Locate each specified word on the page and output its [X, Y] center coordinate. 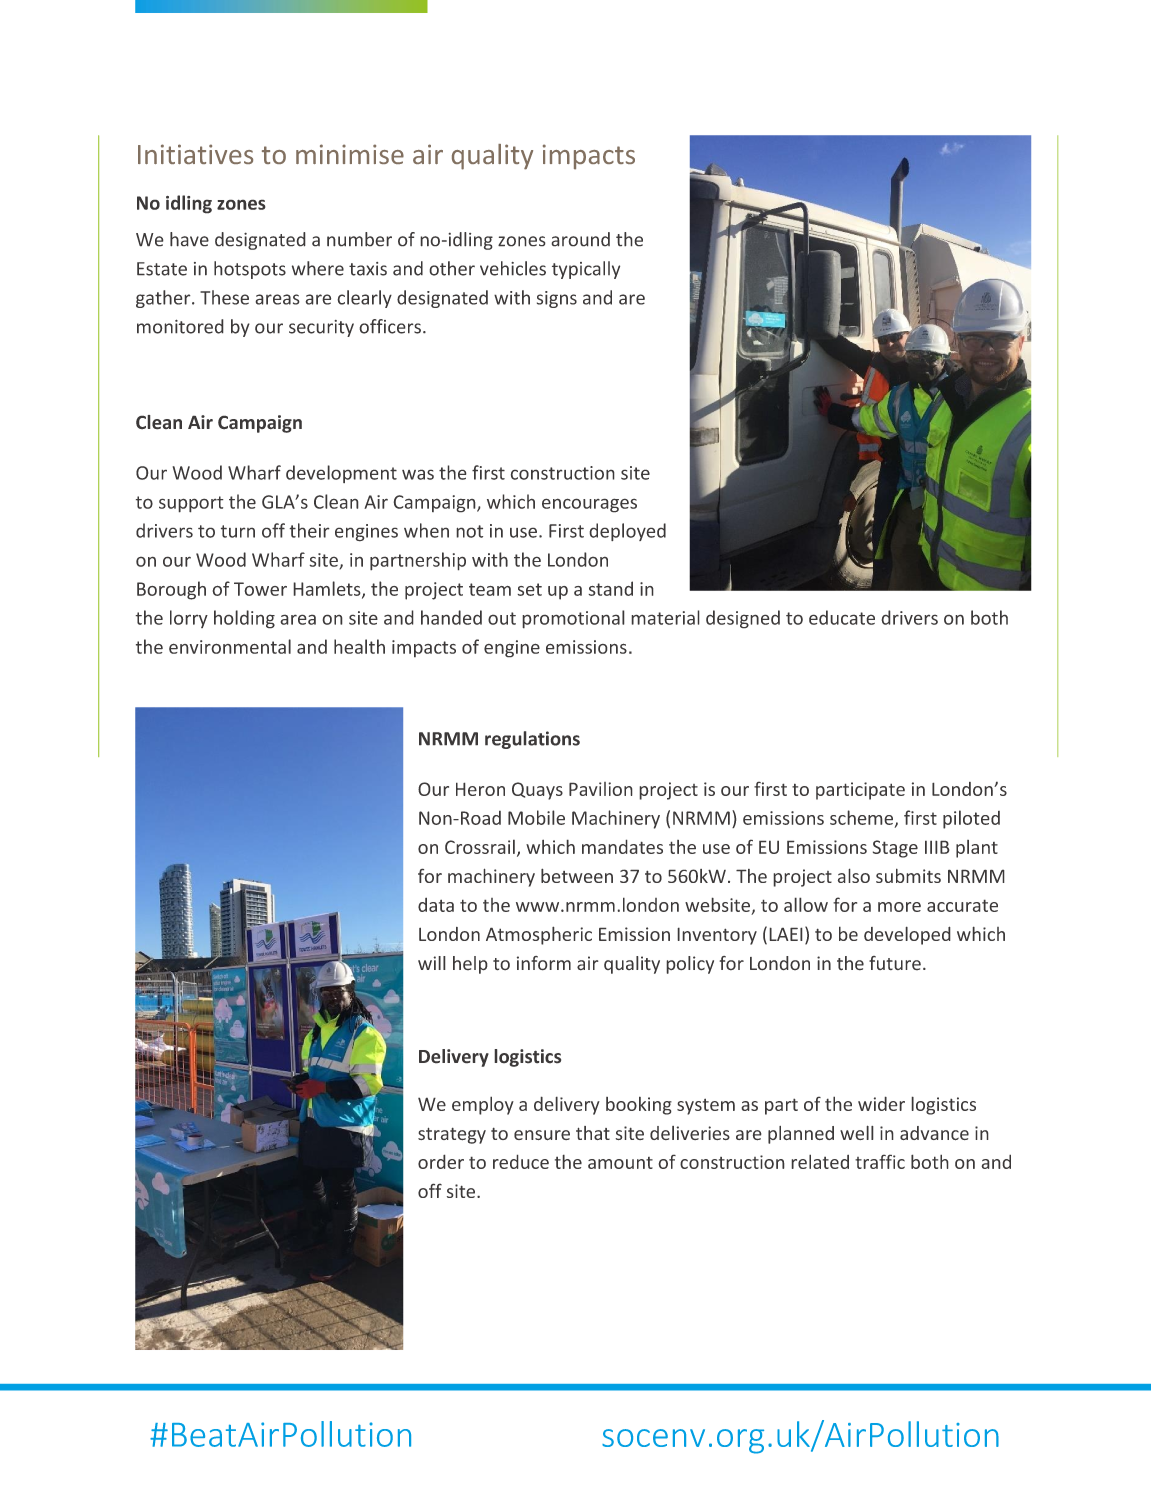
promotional [573, 619]
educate [842, 617]
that [593, 1133]
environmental [230, 646]
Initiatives [195, 154]
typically [586, 270]
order [441, 1161]
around [580, 239]
